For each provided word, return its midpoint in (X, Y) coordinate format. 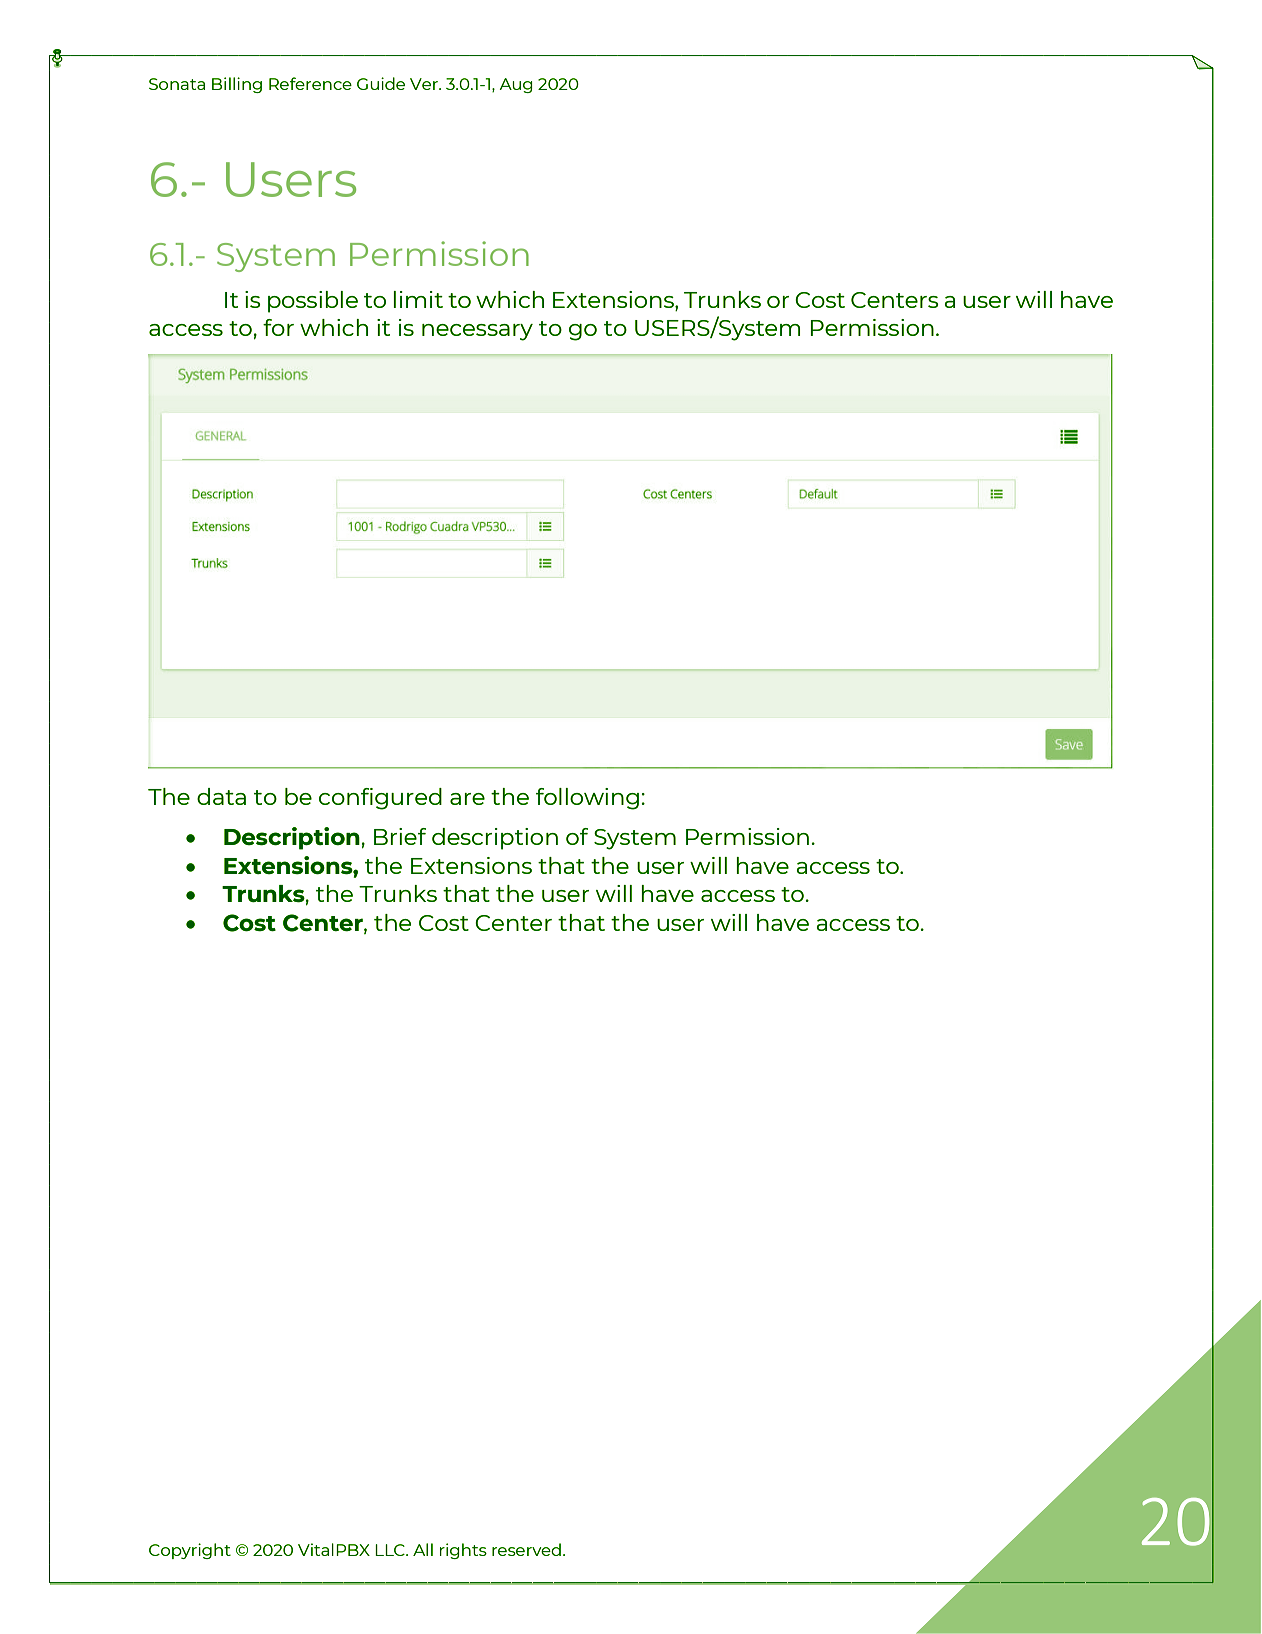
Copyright (190, 1551)
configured (380, 799)
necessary (477, 332)
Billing (237, 85)
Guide (381, 83)
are (467, 799)
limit (418, 299)
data (221, 796)
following (587, 799)
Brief (400, 836)
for (278, 327)
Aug (516, 85)
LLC (391, 1550)
